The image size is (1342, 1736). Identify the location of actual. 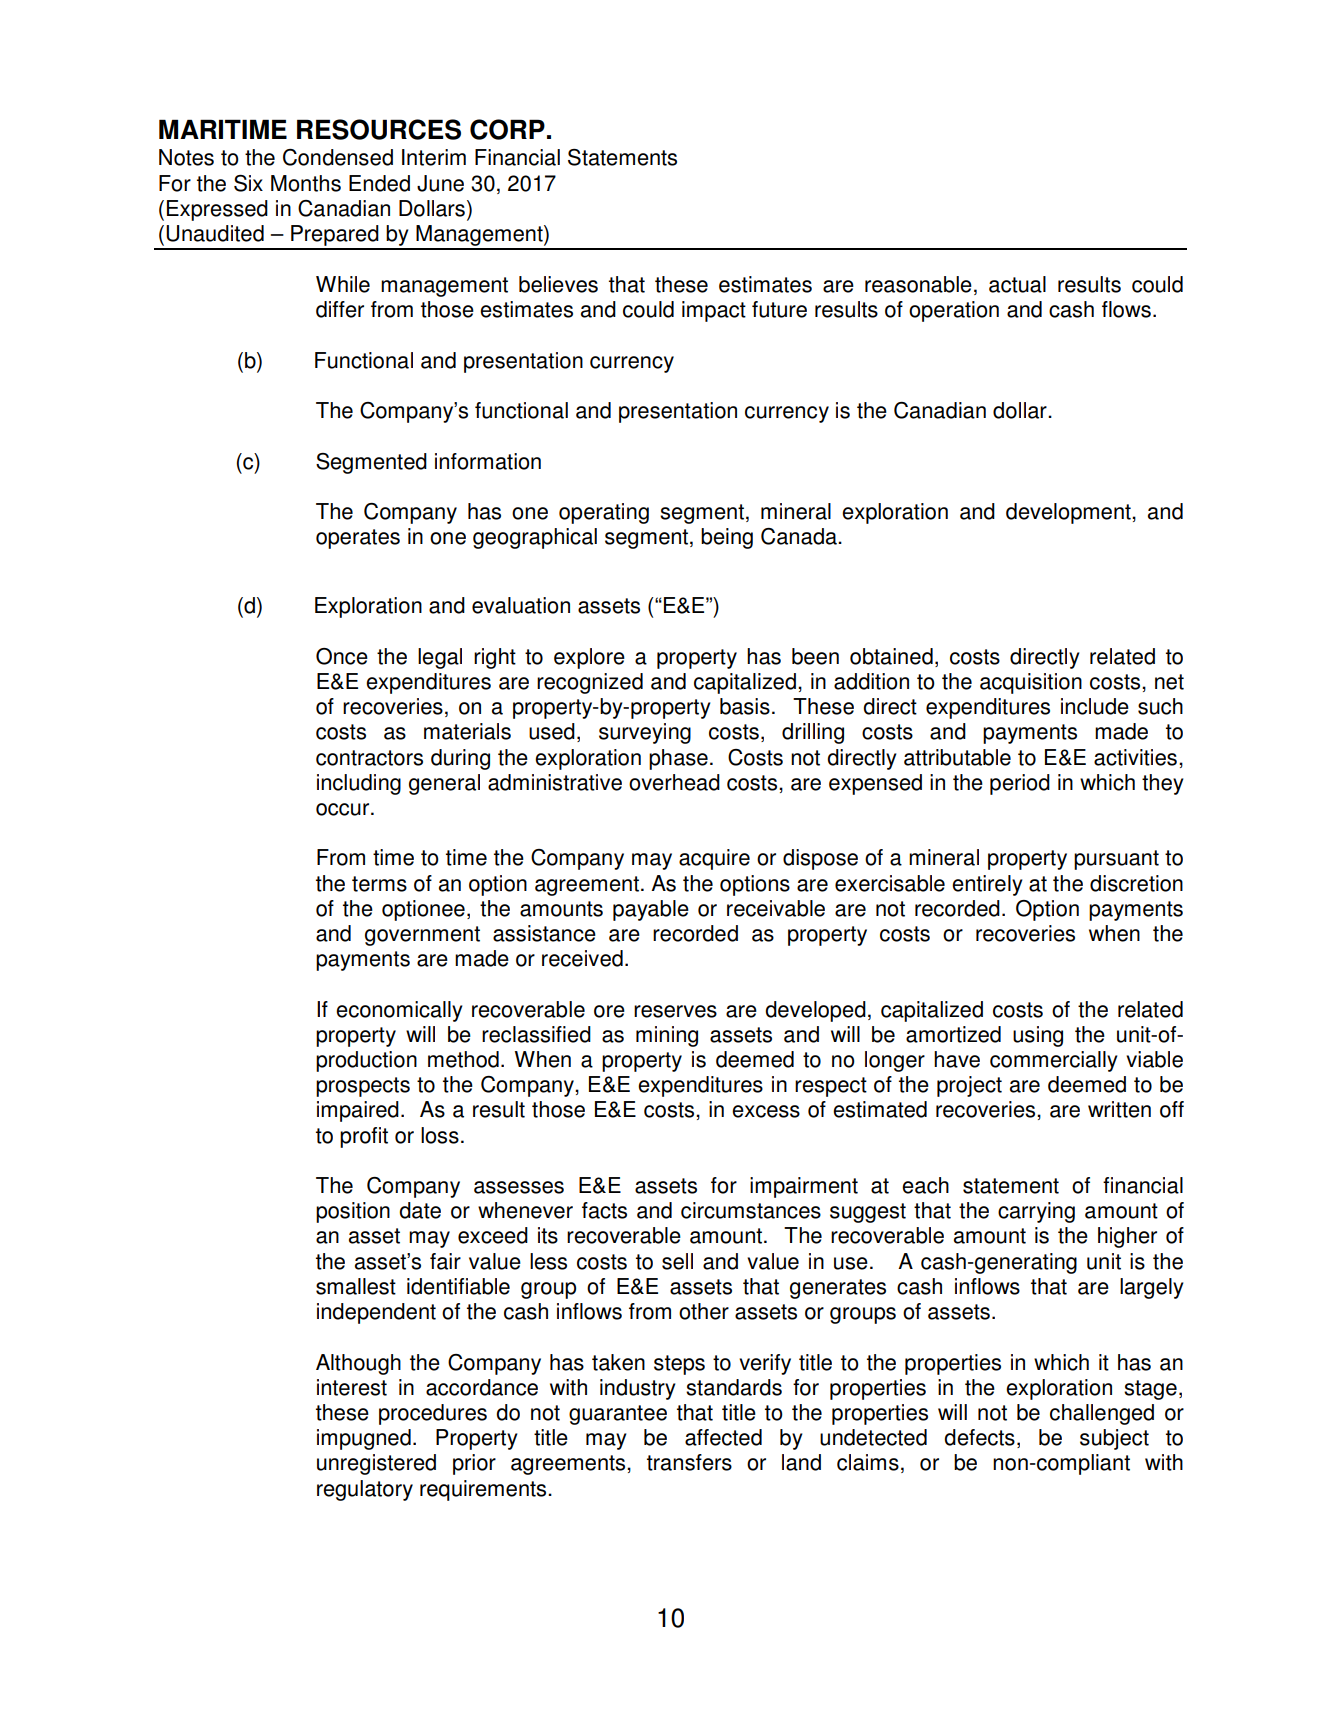
(1017, 284).
